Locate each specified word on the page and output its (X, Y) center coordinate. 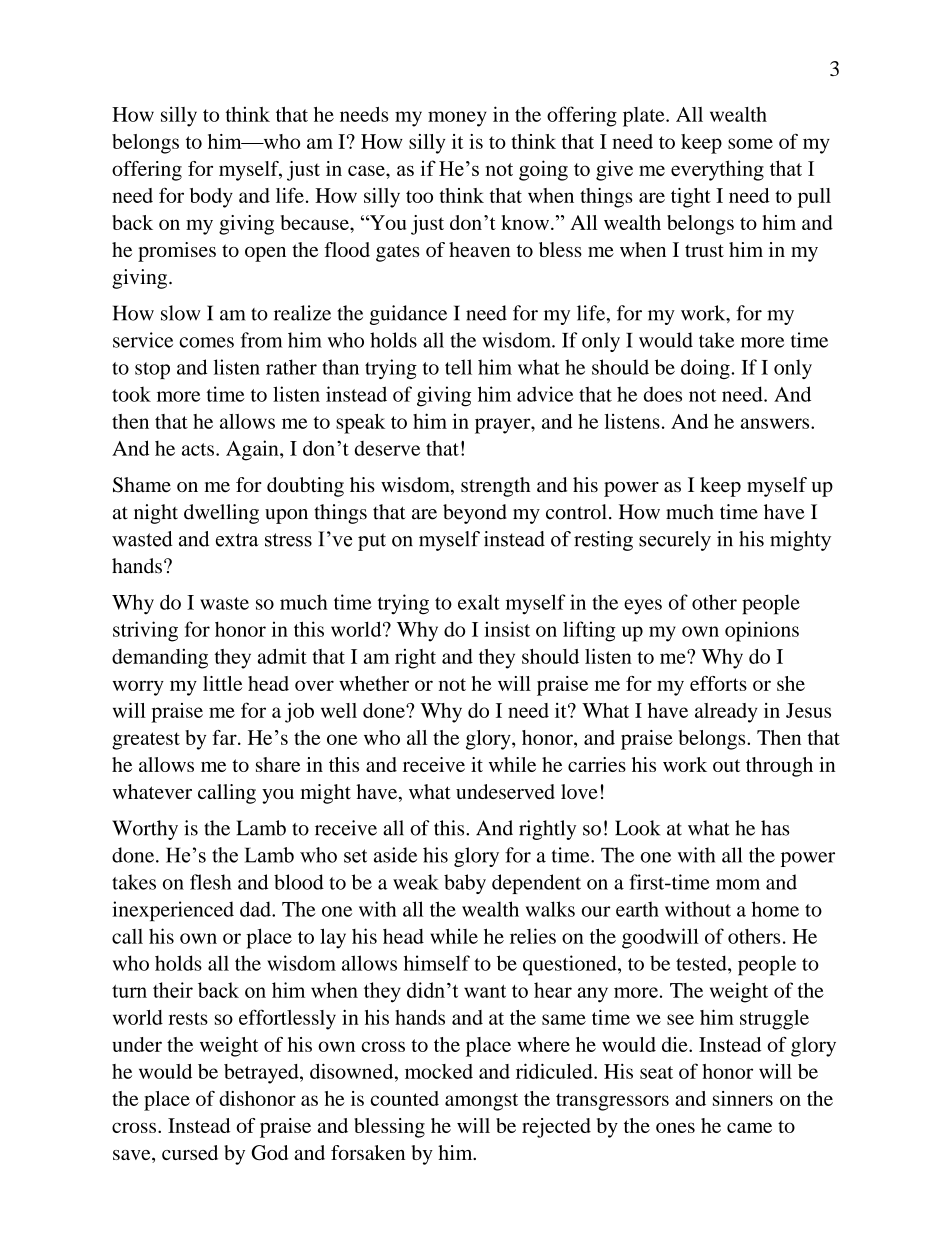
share (278, 764)
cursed (190, 1152)
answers (776, 423)
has (775, 828)
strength (496, 487)
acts (198, 449)
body (211, 198)
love (579, 791)
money (457, 119)
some (750, 143)
